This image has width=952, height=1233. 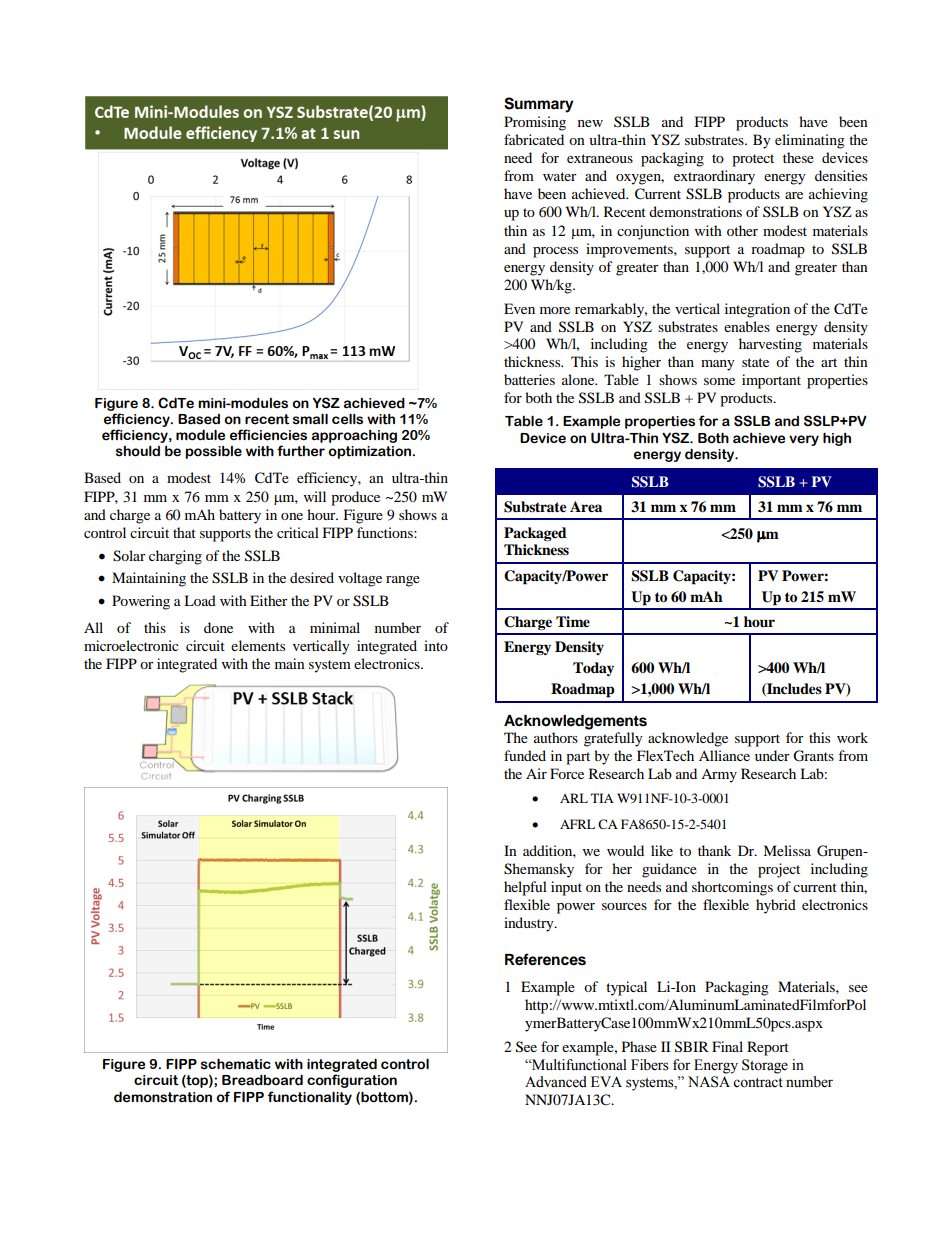 I want to click on very, so click(x=804, y=440).
